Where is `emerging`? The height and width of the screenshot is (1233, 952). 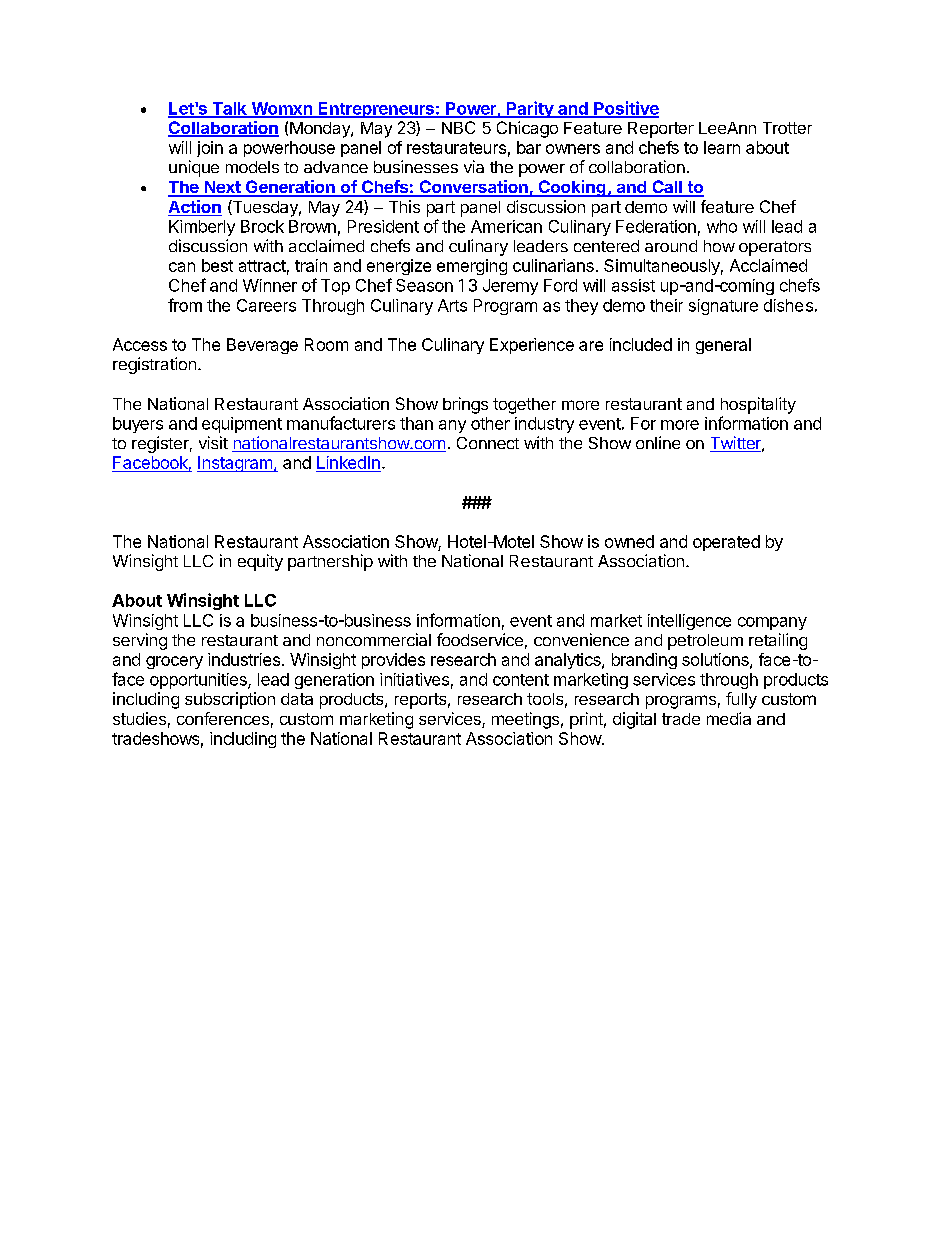 emerging is located at coordinates (472, 267).
